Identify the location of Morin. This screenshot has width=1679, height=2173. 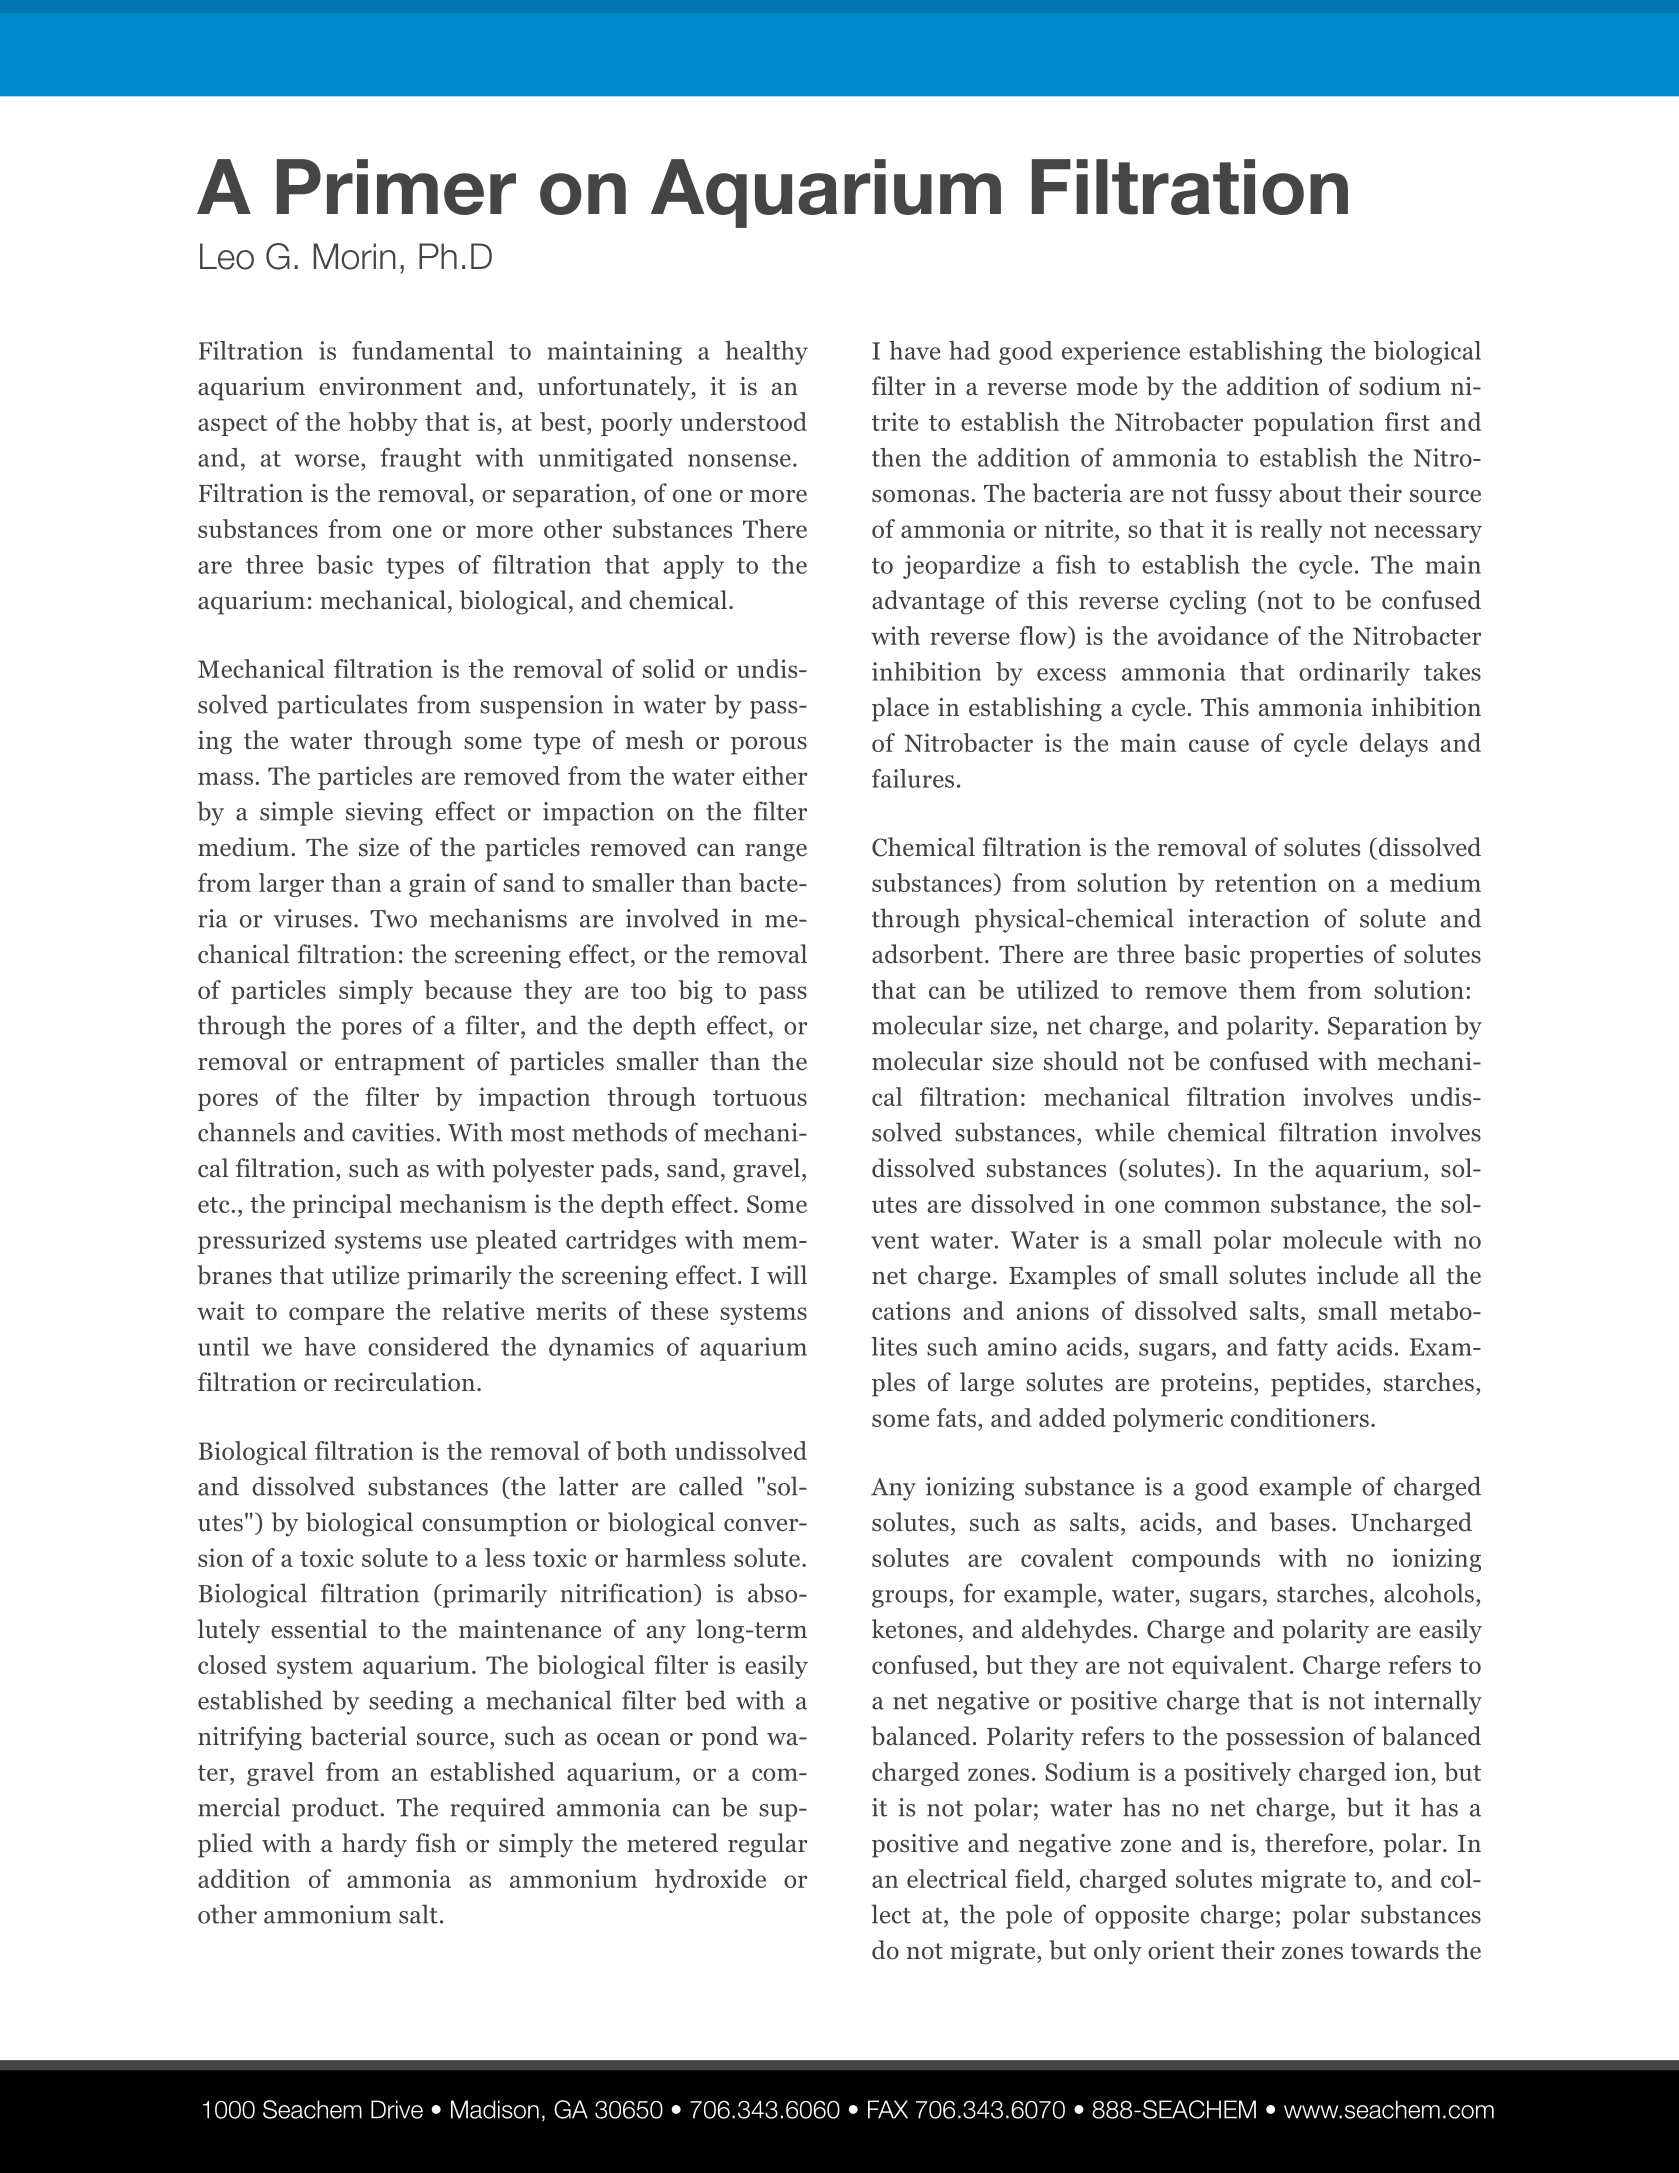
(355, 256).
